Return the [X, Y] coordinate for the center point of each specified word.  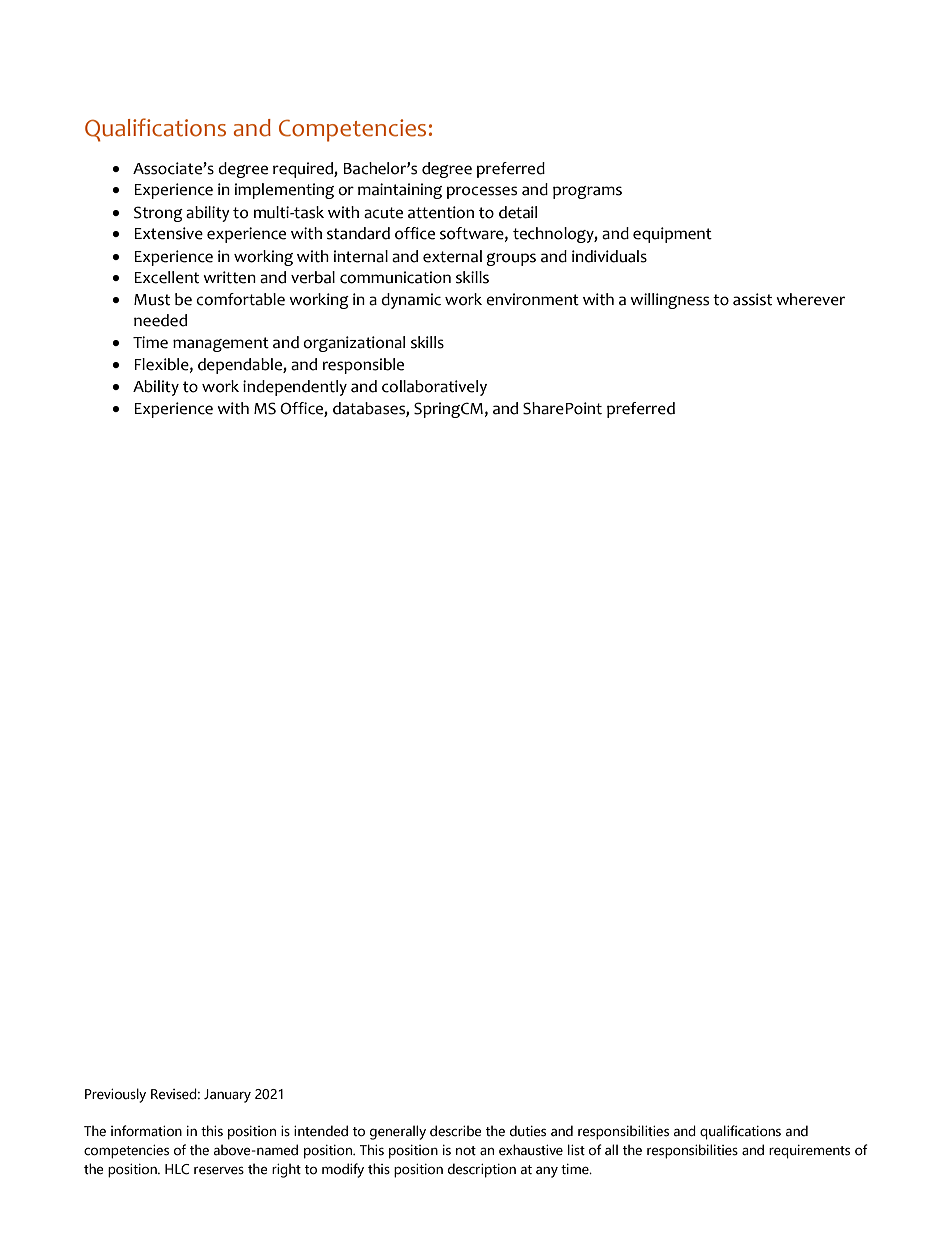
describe [455, 1131]
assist [752, 299]
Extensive [168, 233]
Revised [175, 1094]
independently [295, 388]
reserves [219, 1170]
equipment [672, 235]
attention [441, 212]
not [466, 1151]
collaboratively [434, 388]
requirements [809, 1152]
